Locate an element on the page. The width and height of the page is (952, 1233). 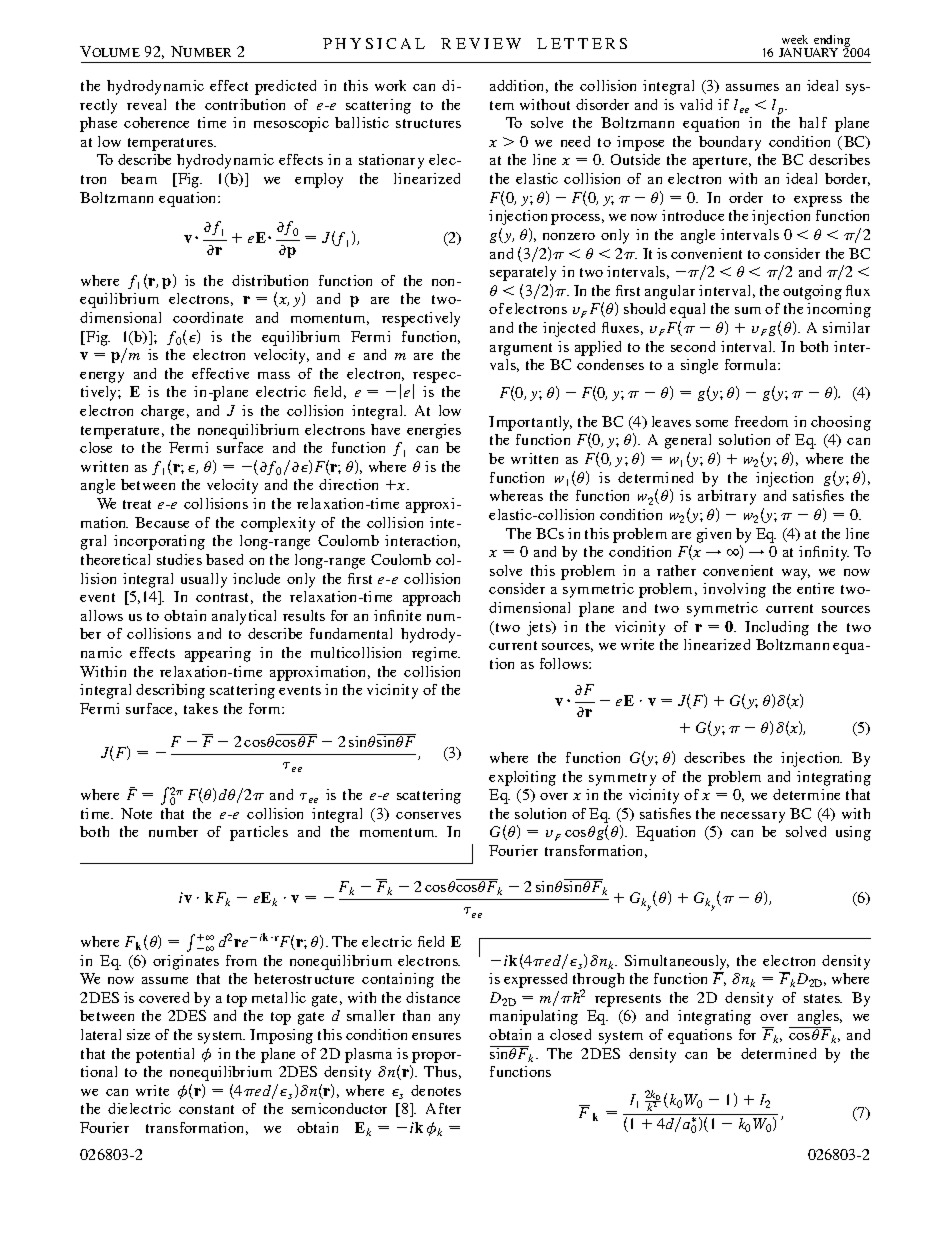
potential is located at coordinates (165, 1055).
